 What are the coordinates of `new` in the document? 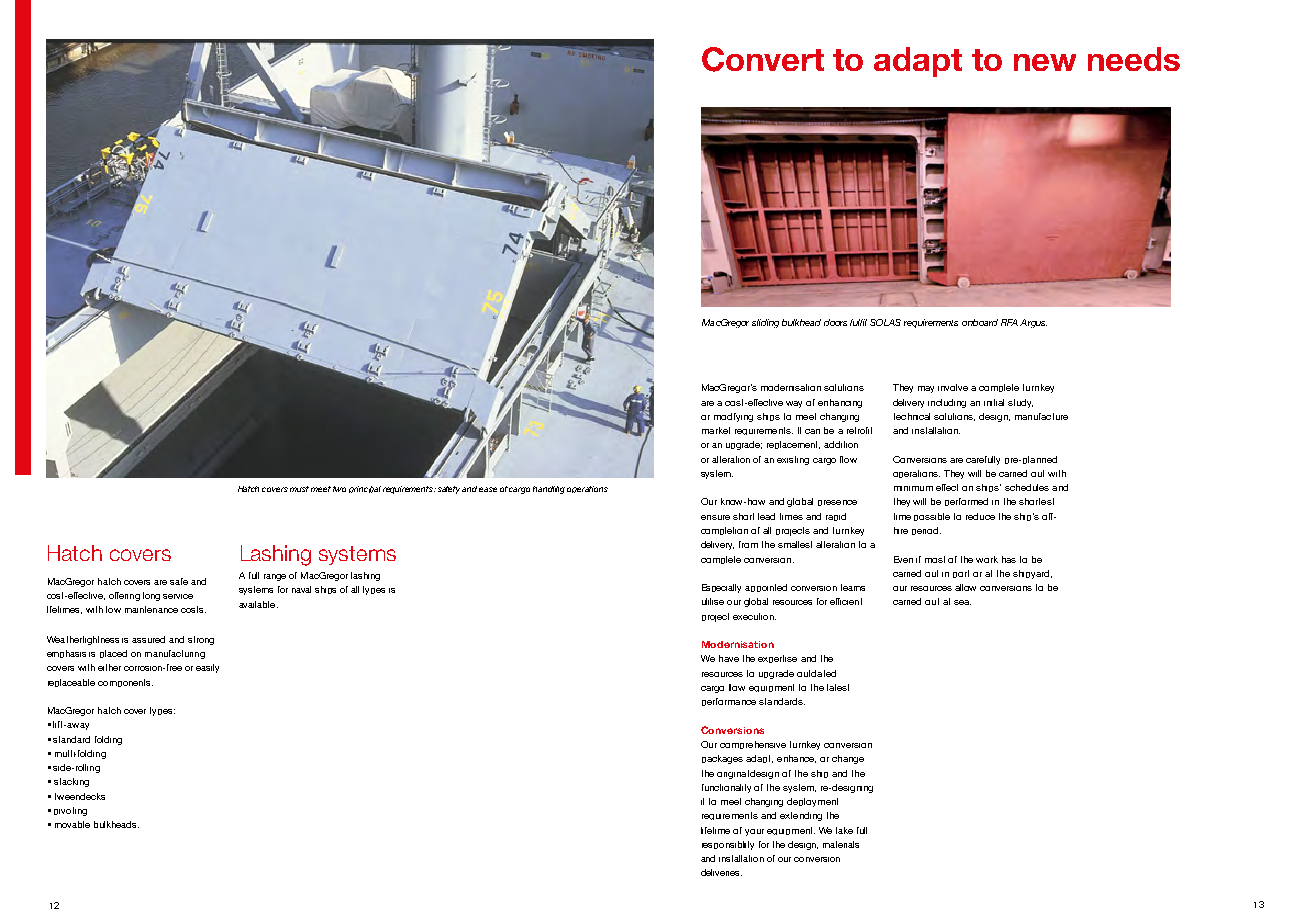 It's located at (1045, 62).
